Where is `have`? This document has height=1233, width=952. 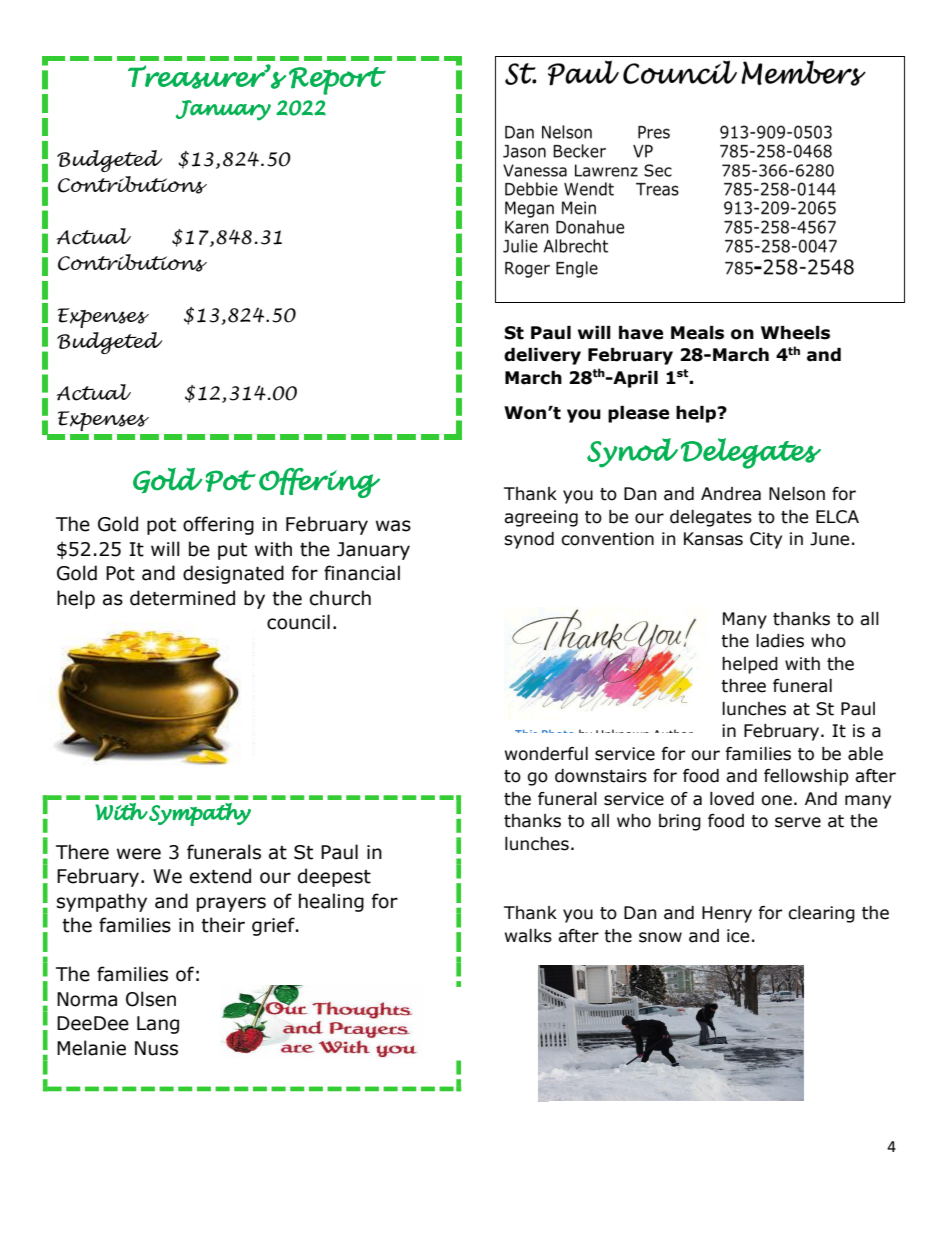
have is located at coordinates (641, 333).
